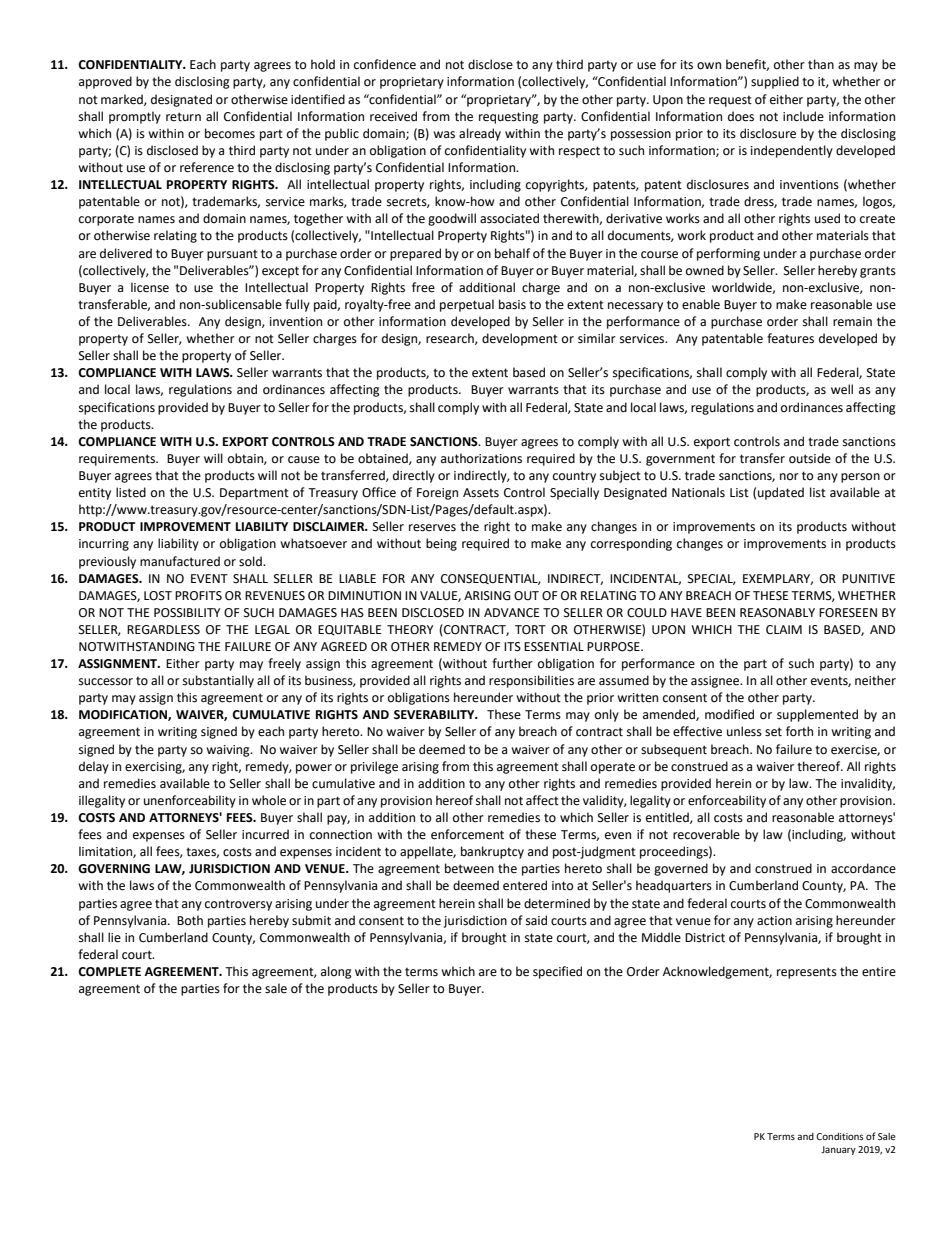 The image size is (952, 1233). I want to click on POSSIBILITY, so click(187, 613).
